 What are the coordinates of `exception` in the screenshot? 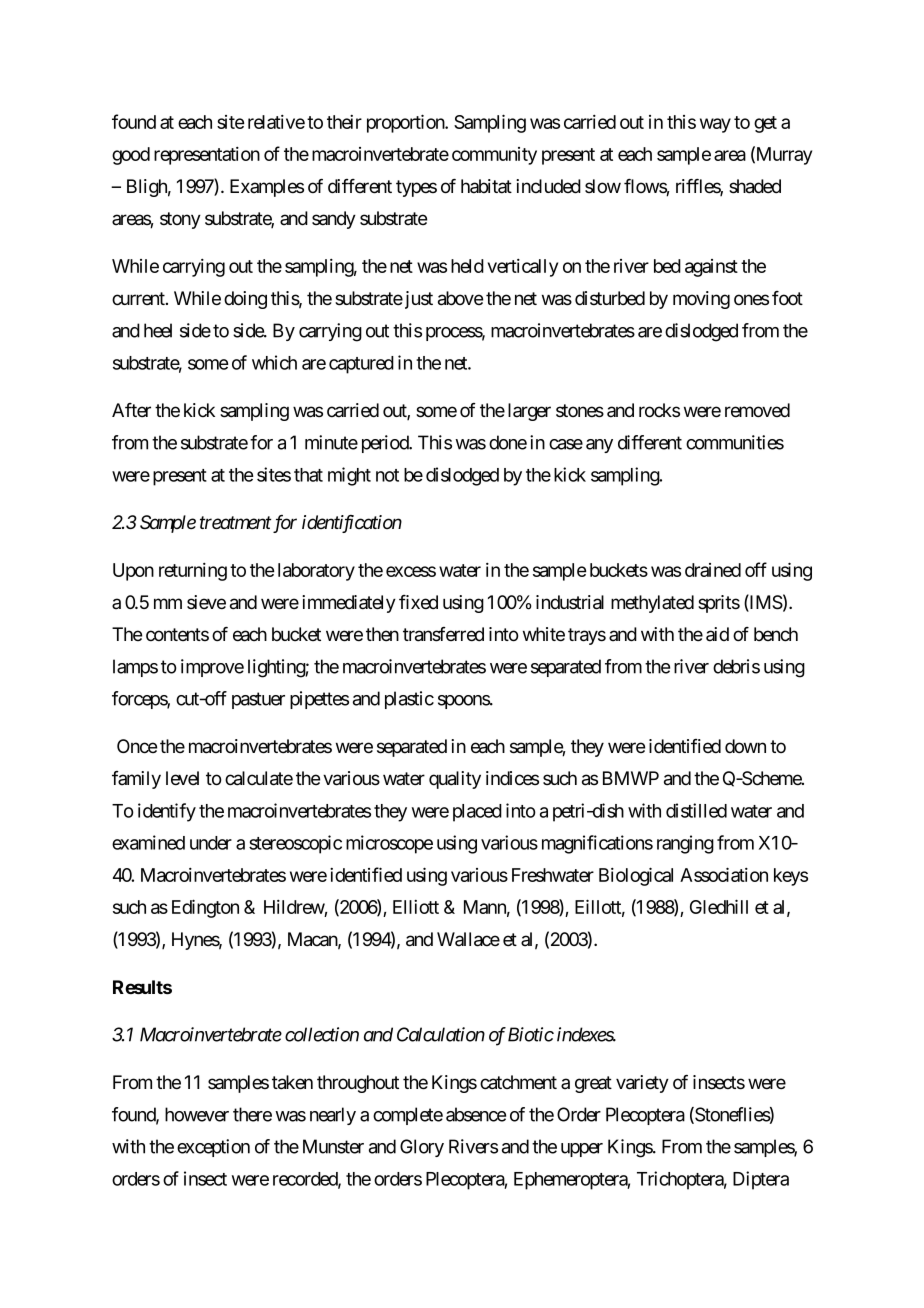 It's located at (213, 1148).
